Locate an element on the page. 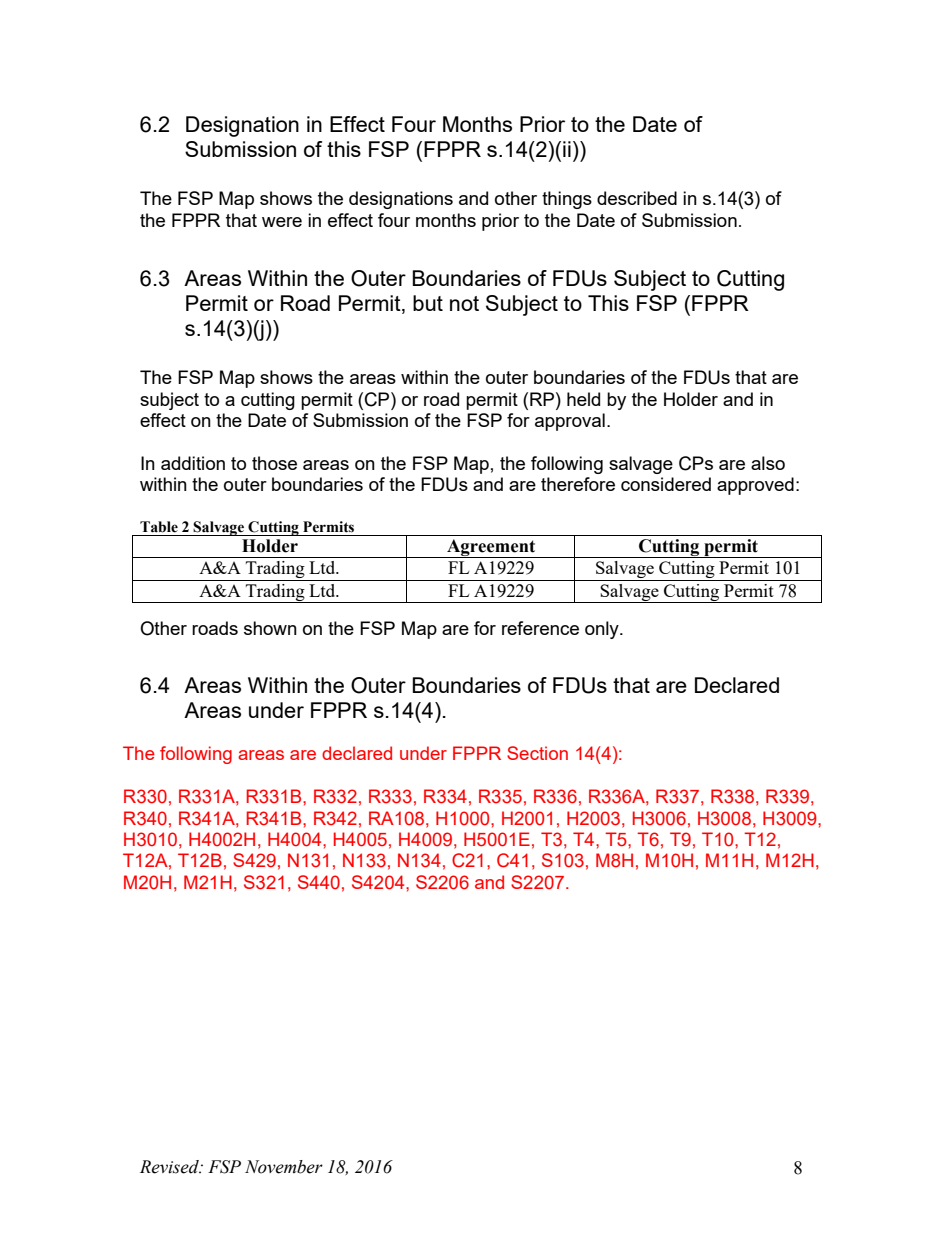 This page has height=1233, width=952. Table is located at coordinates (159, 527).
